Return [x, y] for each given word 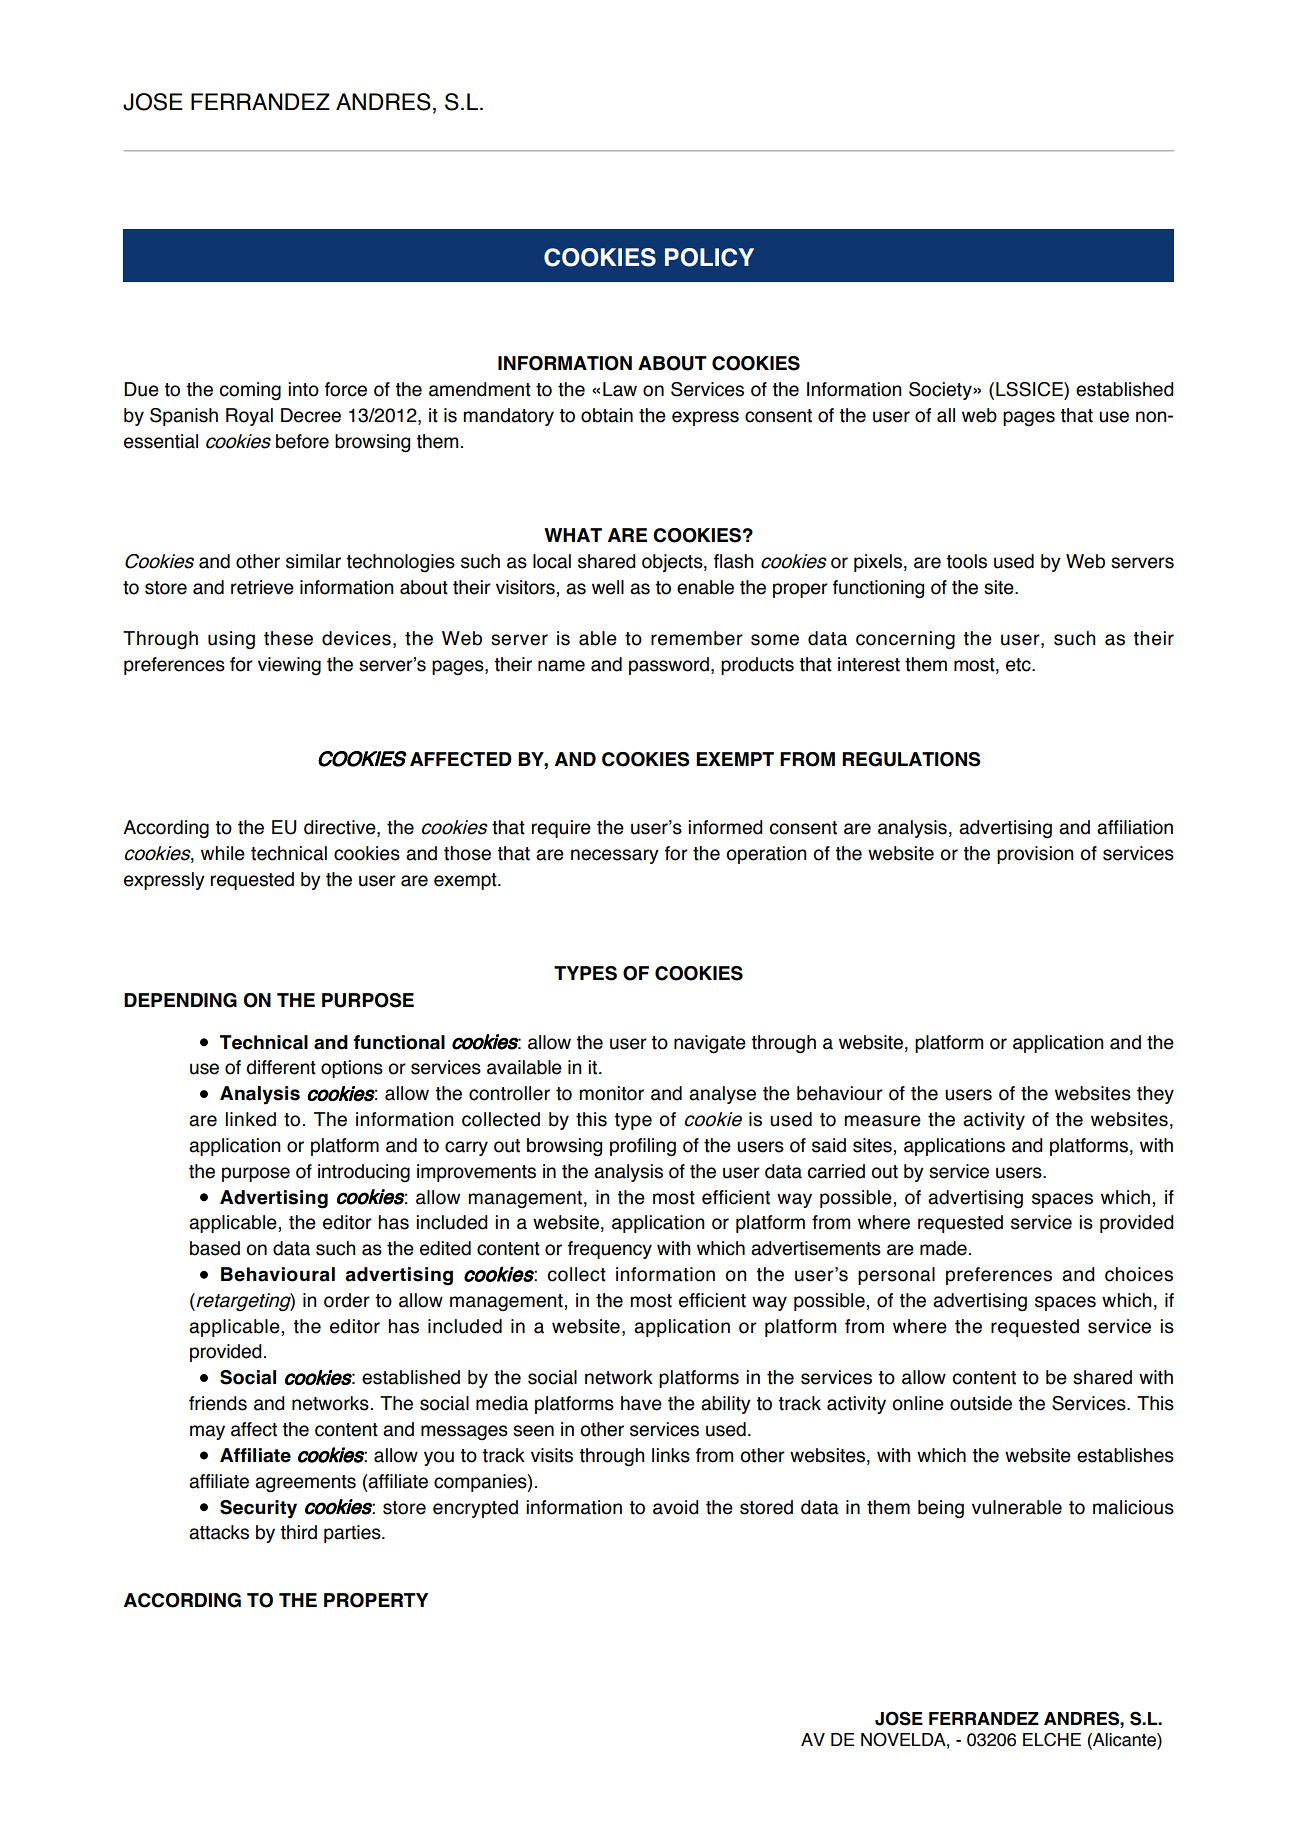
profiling [643, 1147]
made [943, 1248]
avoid [676, 1507]
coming [250, 391]
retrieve [262, 587]
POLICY [709, 257]
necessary [615, 856]
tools [966, 561]
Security [258, 1509]
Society [941, 391]
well [608, 587]
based [215, 1248]
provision [1035, 855]
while [223, 853]
